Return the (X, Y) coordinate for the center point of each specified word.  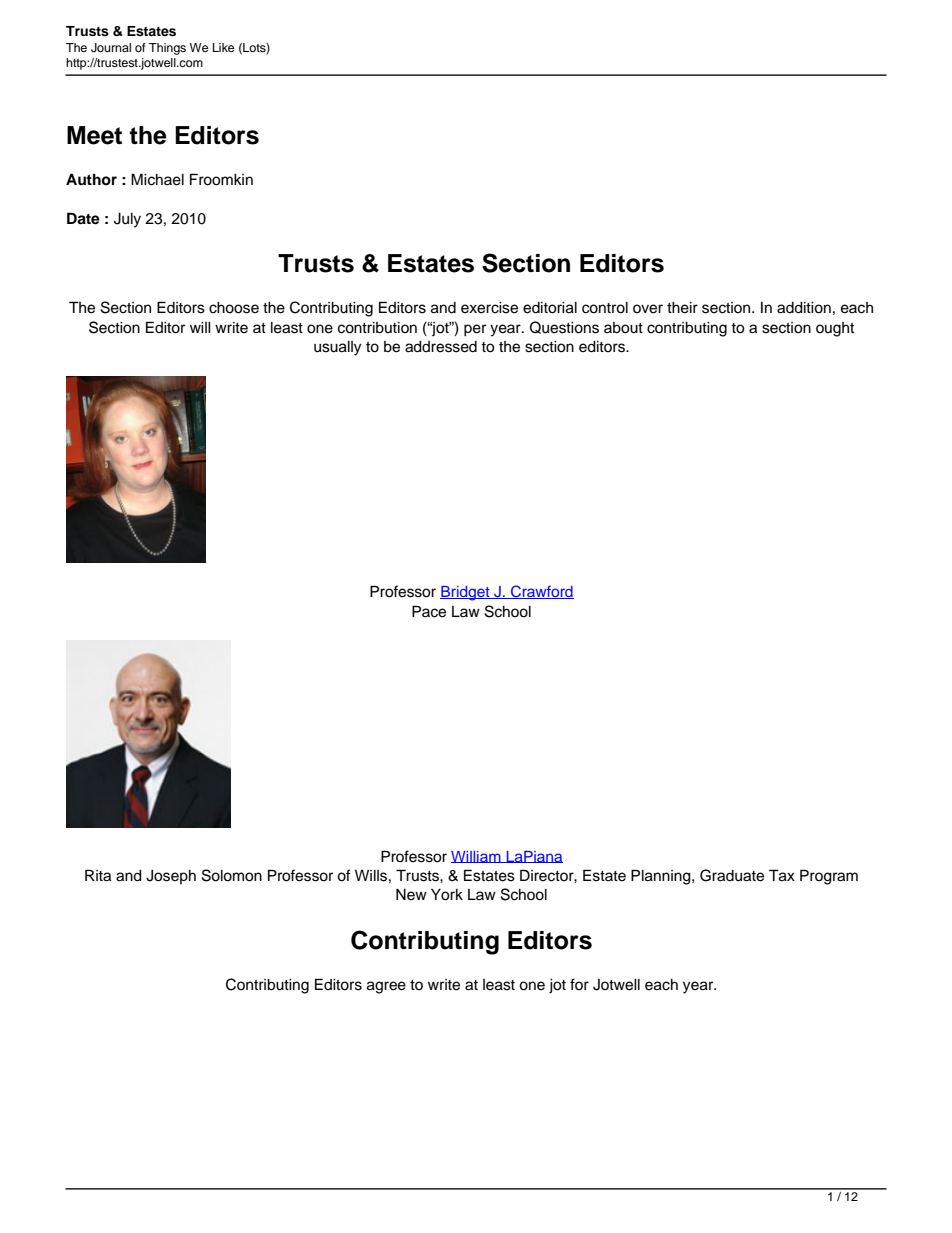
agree (386, 987)
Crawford (541, 592)
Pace (429, 611)
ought (835, 329)
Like (223, 47)
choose (234, 308)
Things (167, 49)
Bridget (466, 593)
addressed (441, 347)
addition (804, 308)
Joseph (171, 877)
